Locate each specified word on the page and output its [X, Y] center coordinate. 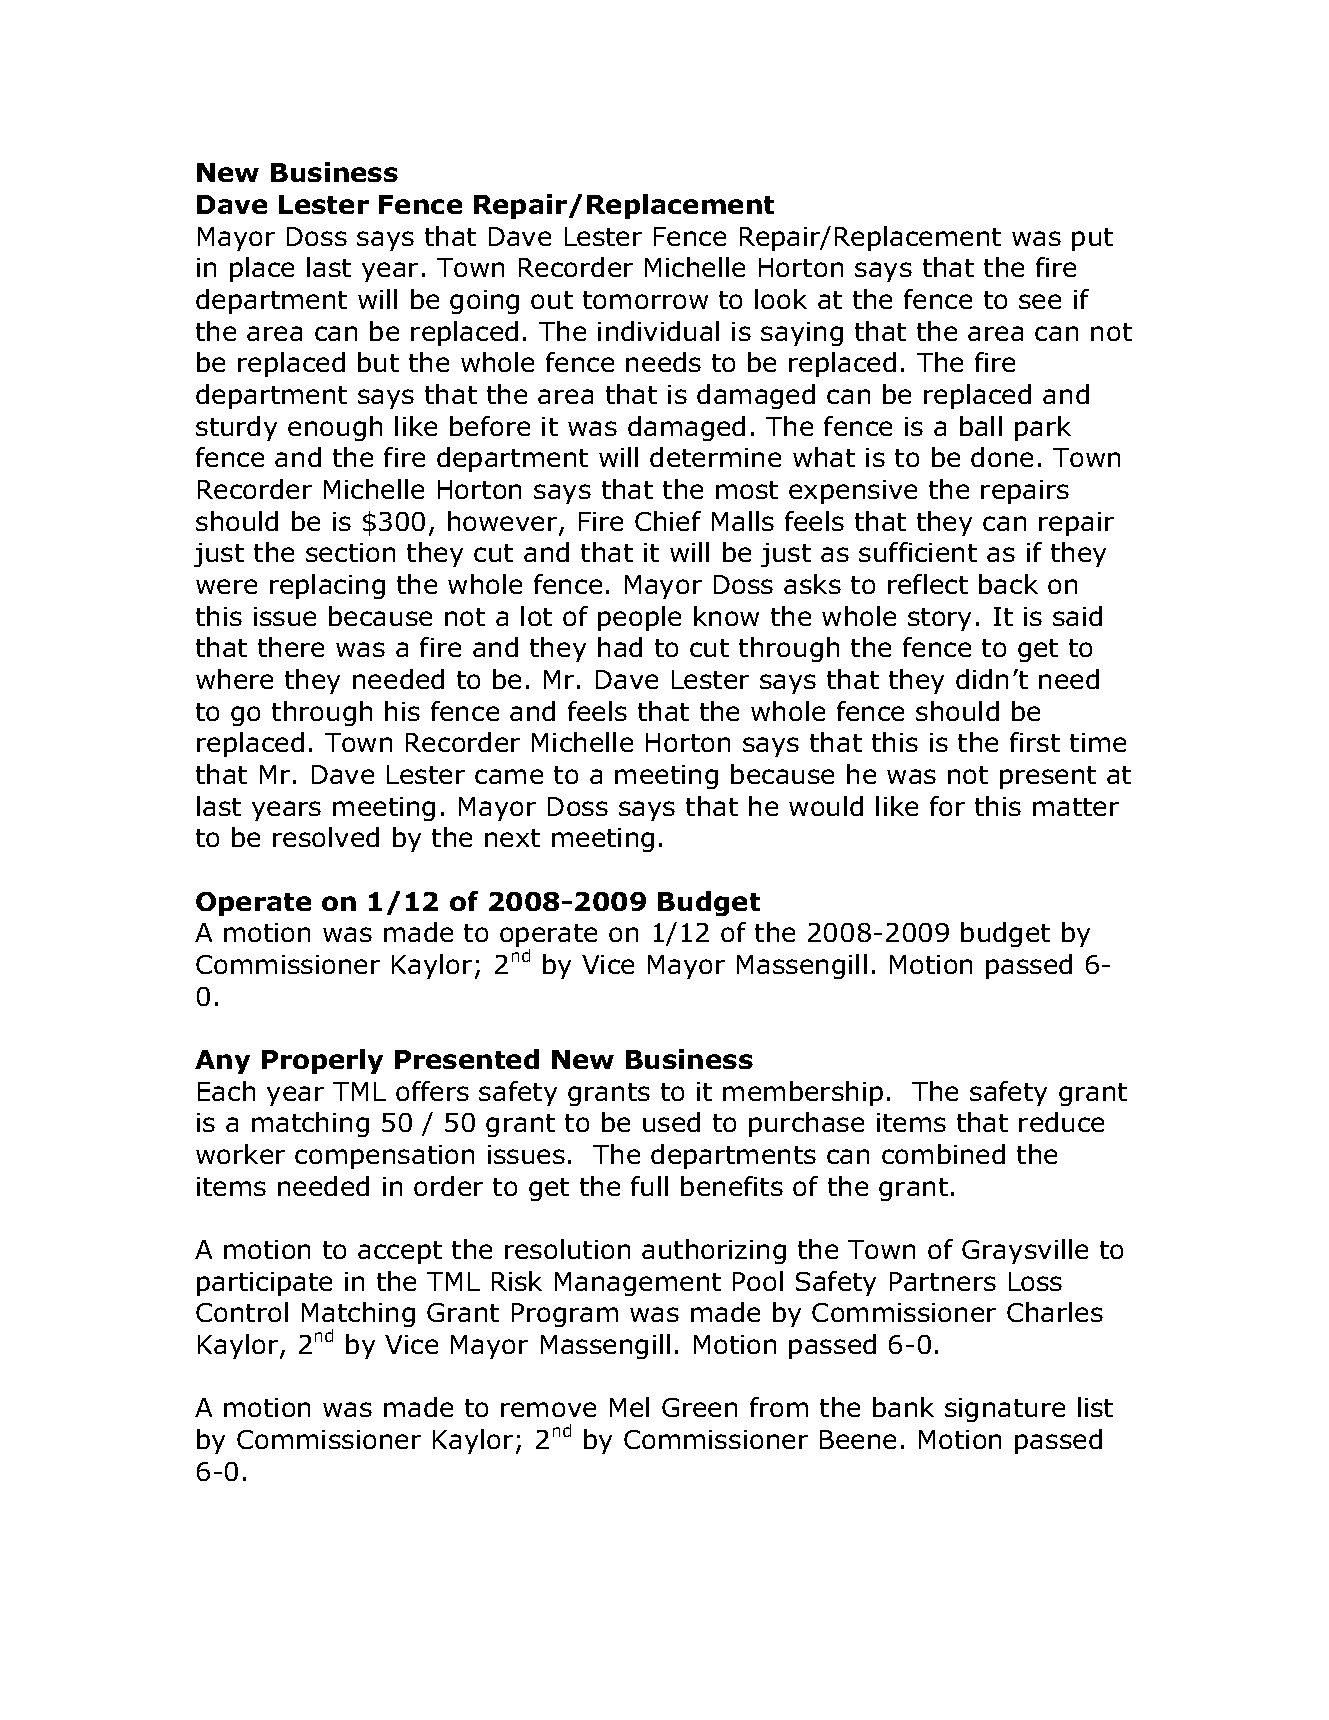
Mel [629, 1407]
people [639, 618]
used [671, 1122]
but [378, 362]
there [291, 647]
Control [242, 1312]
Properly [322, 1061]
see [1040, 301]
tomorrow [645, 300]
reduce [1061, 1122]
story [939, 619]
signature [1005, 1410]
